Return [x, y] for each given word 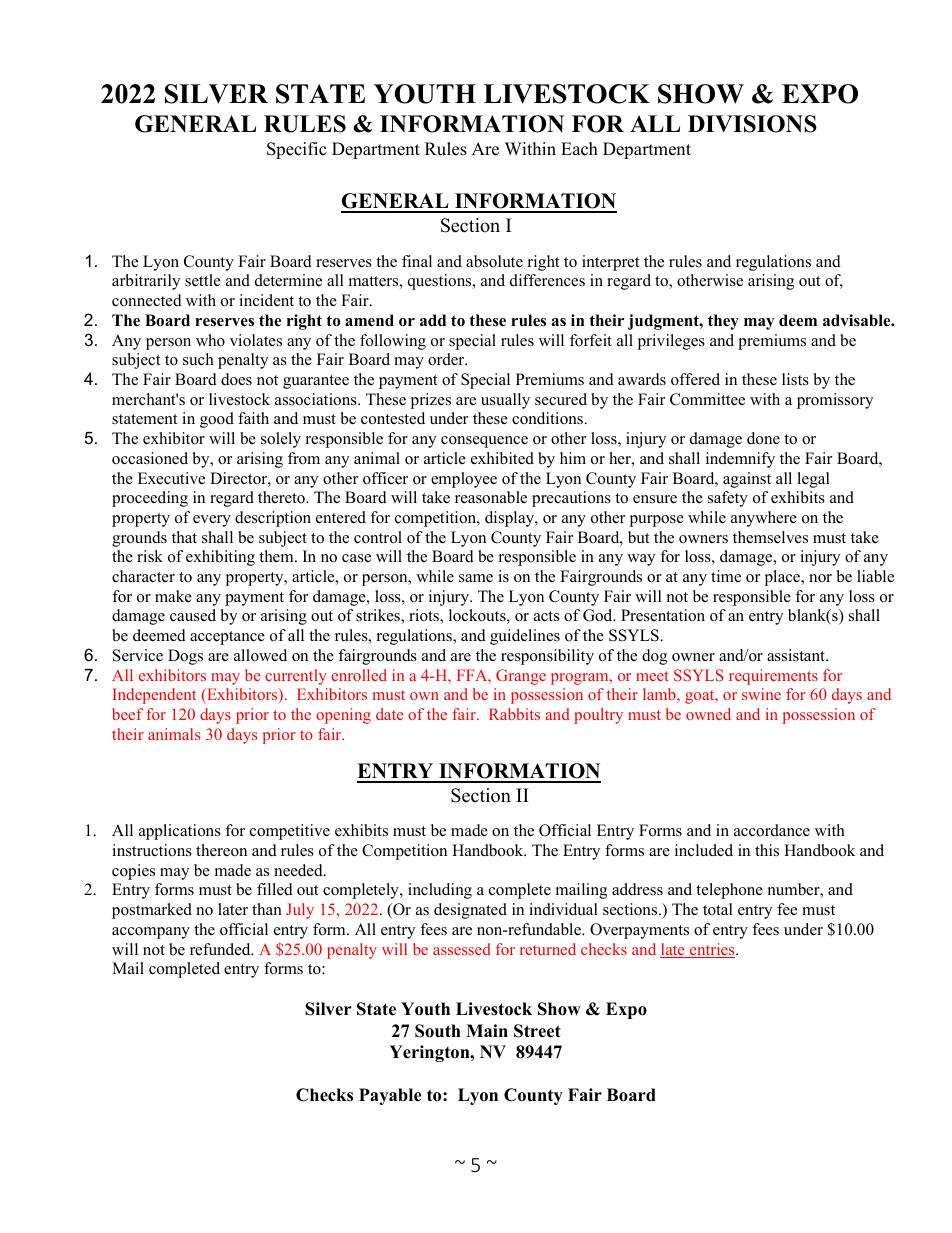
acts [547, 616]
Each [579, 149]
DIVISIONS [752, 124]
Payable [390, 1096]
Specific [296, 150]
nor [820, 578]
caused [193, 615]
